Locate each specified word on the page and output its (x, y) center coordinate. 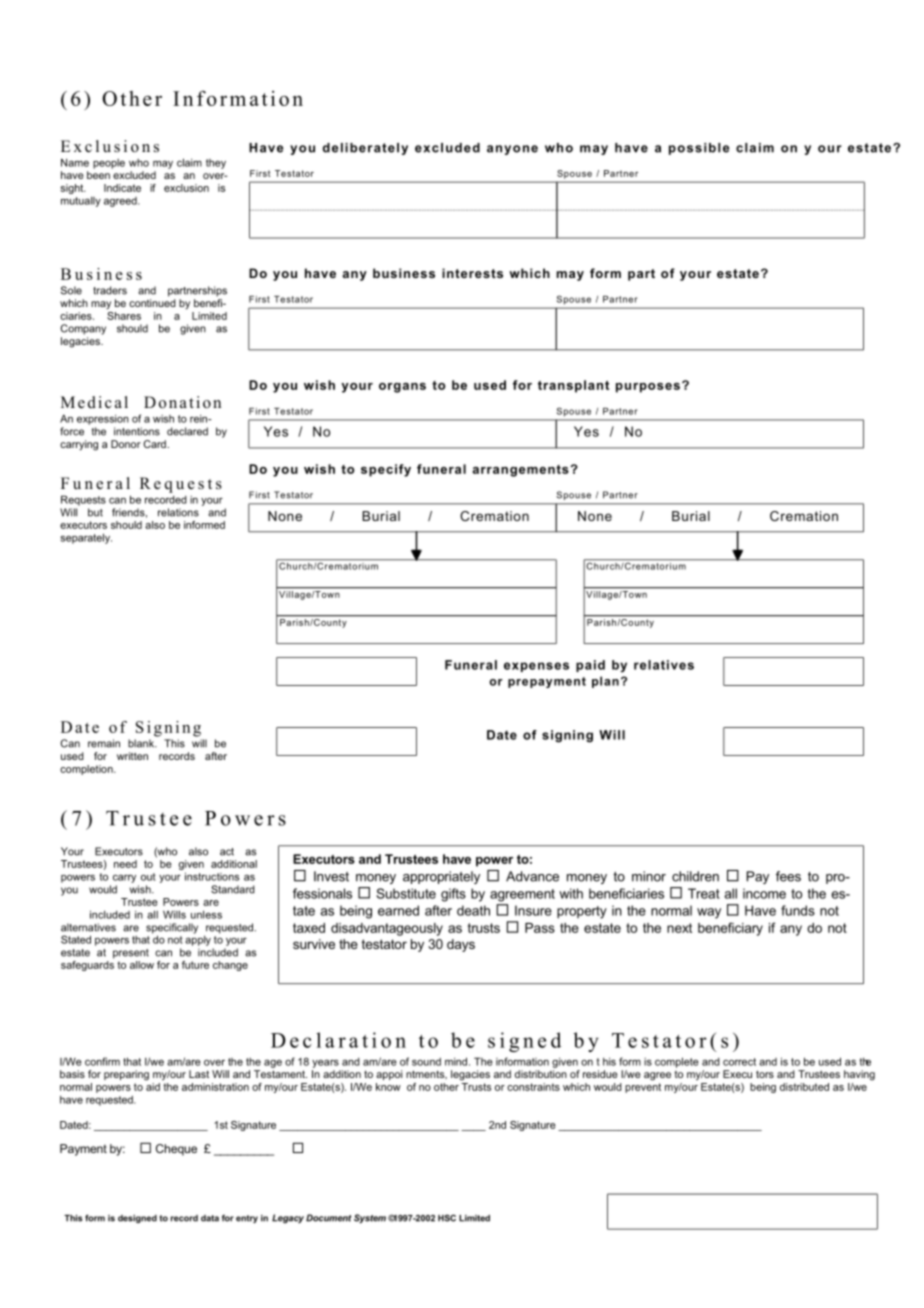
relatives (664, 665)
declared (187, 431)
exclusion (186, 188)
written (132, 756)
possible (699, 149)
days (461, 945)
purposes (648, 388)
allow (142, 965)
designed (137, 1219)
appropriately (441, 877)
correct (739, 1062)
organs (402, 388)
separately (86, 538)
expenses (536, 667)
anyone (512, 150)
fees (788, 876)
